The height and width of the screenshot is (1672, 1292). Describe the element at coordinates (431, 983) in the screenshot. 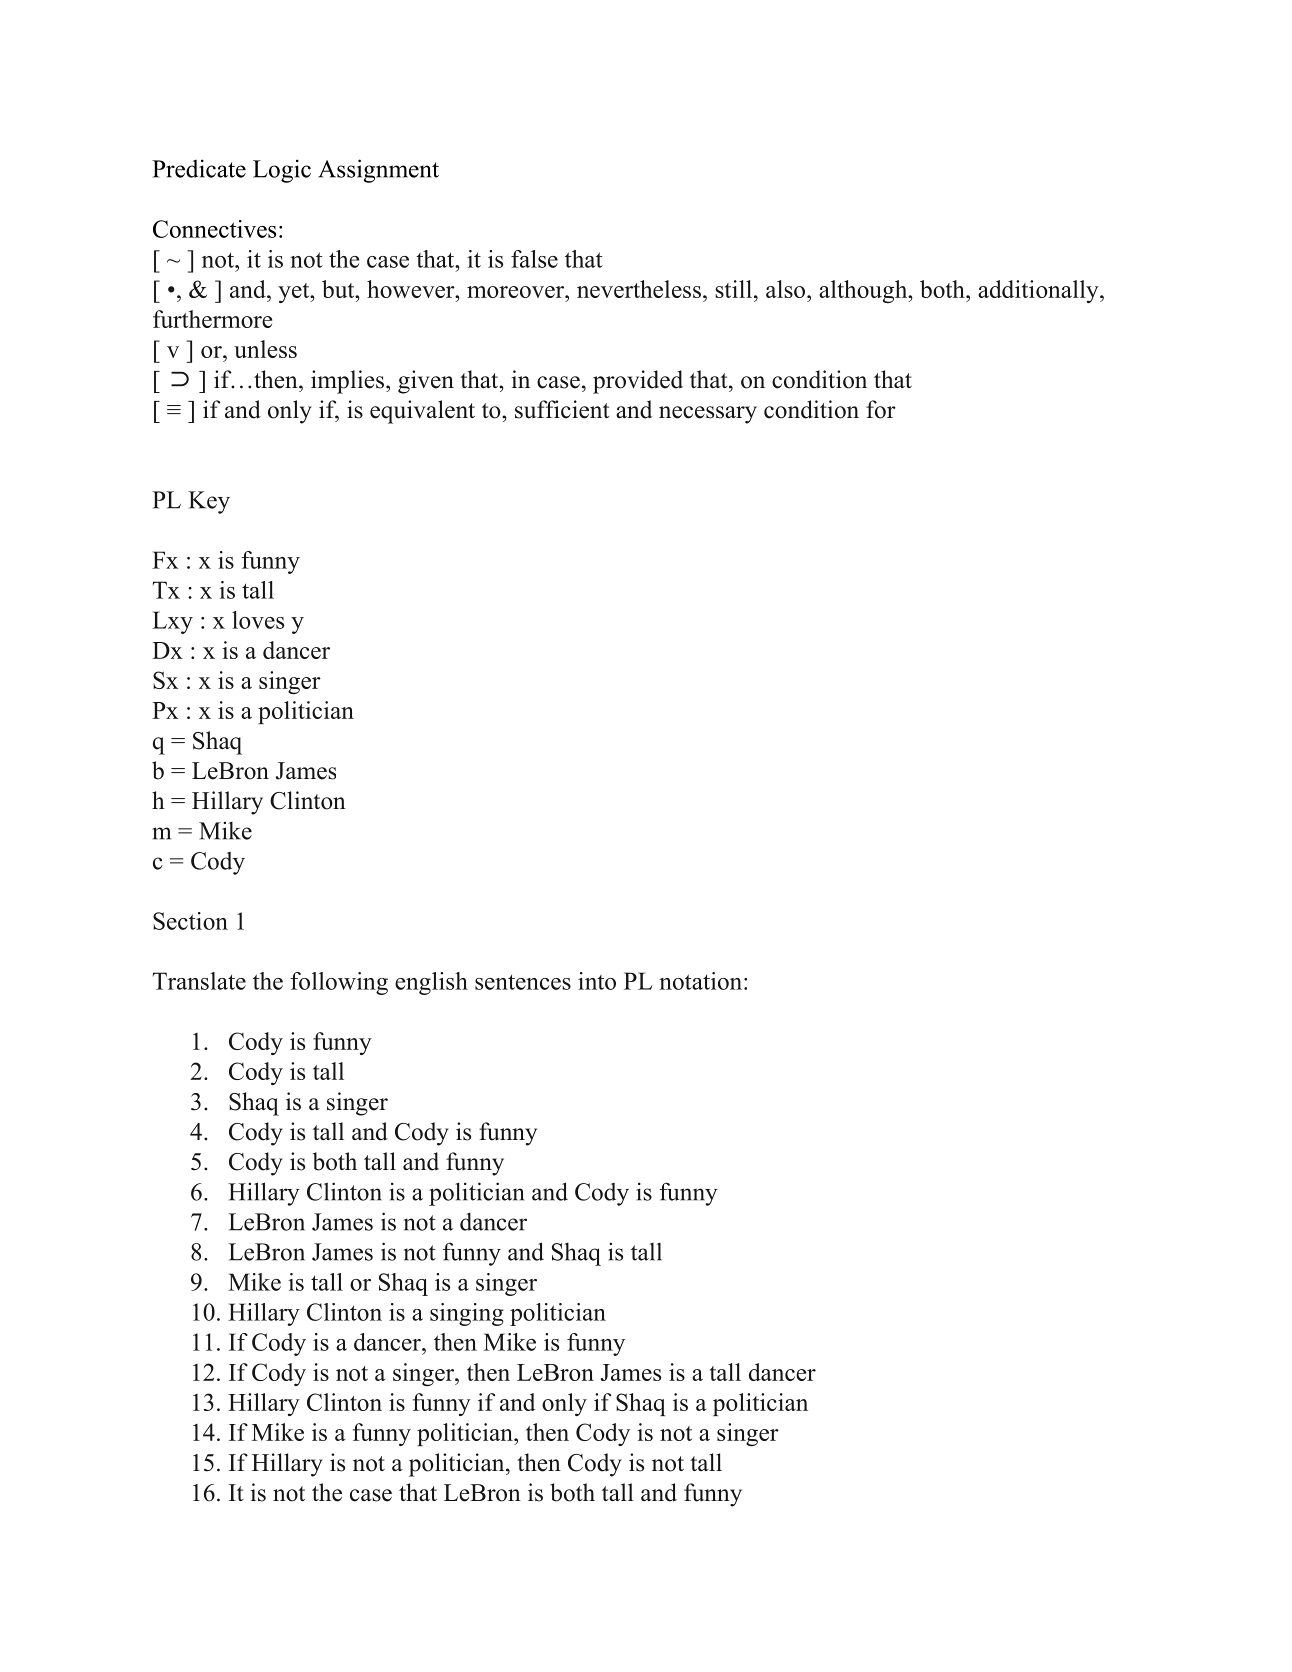

I see `english` at that location.
